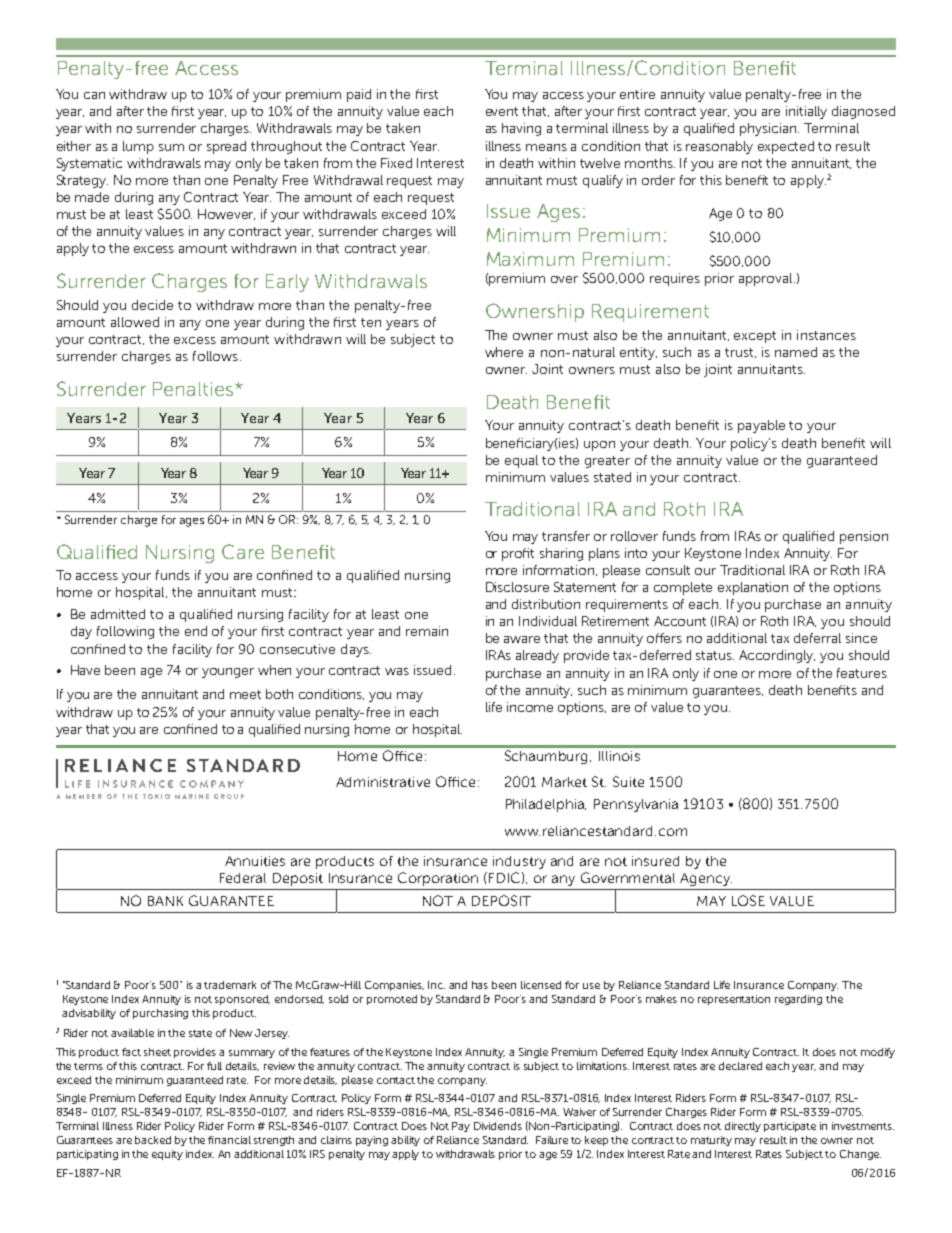  Describe the element at coordinates (153, 1140) in the image. I see `backed` at that location.
